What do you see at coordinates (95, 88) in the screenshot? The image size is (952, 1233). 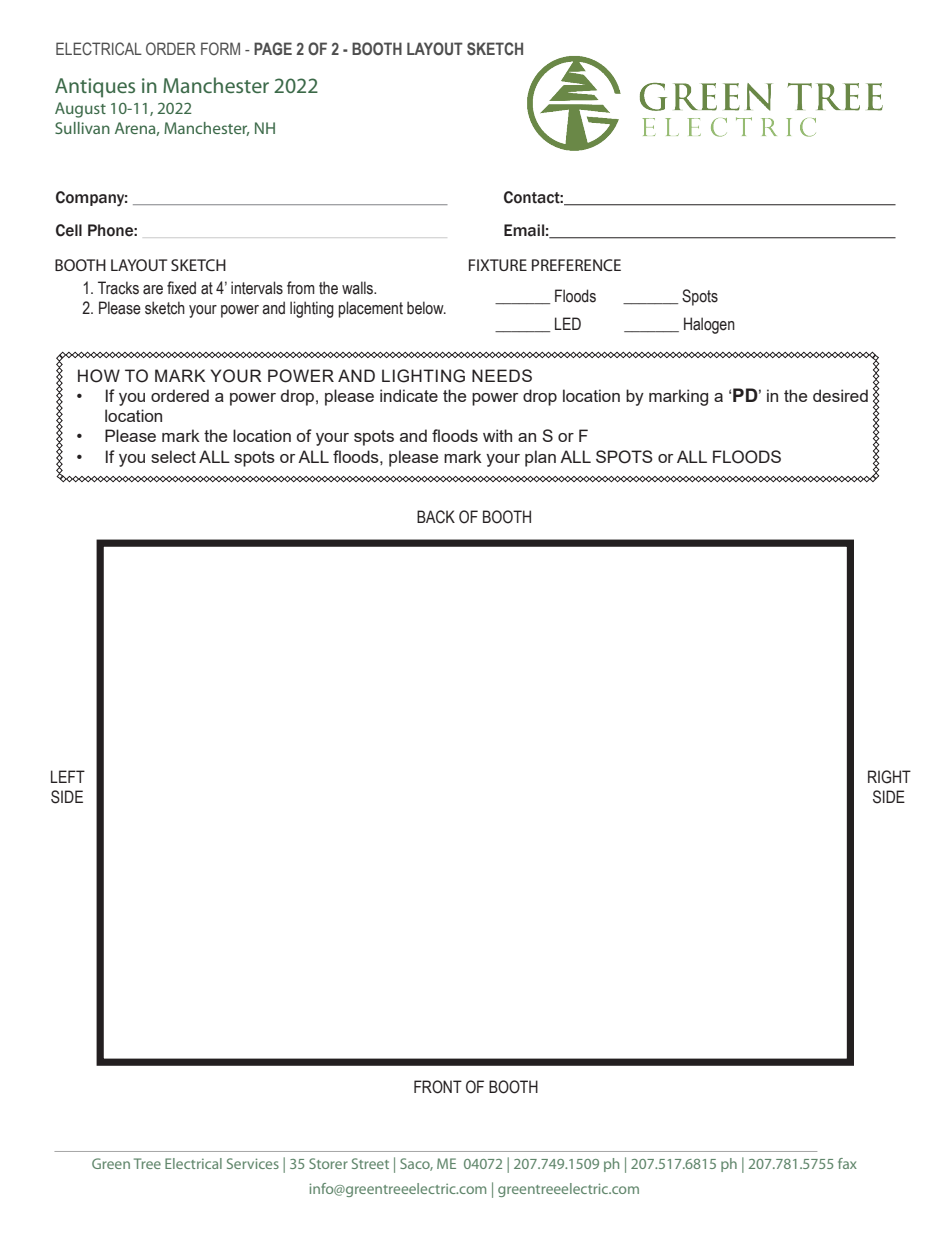 I see `Antiques` at bounding box center [95, 88].
